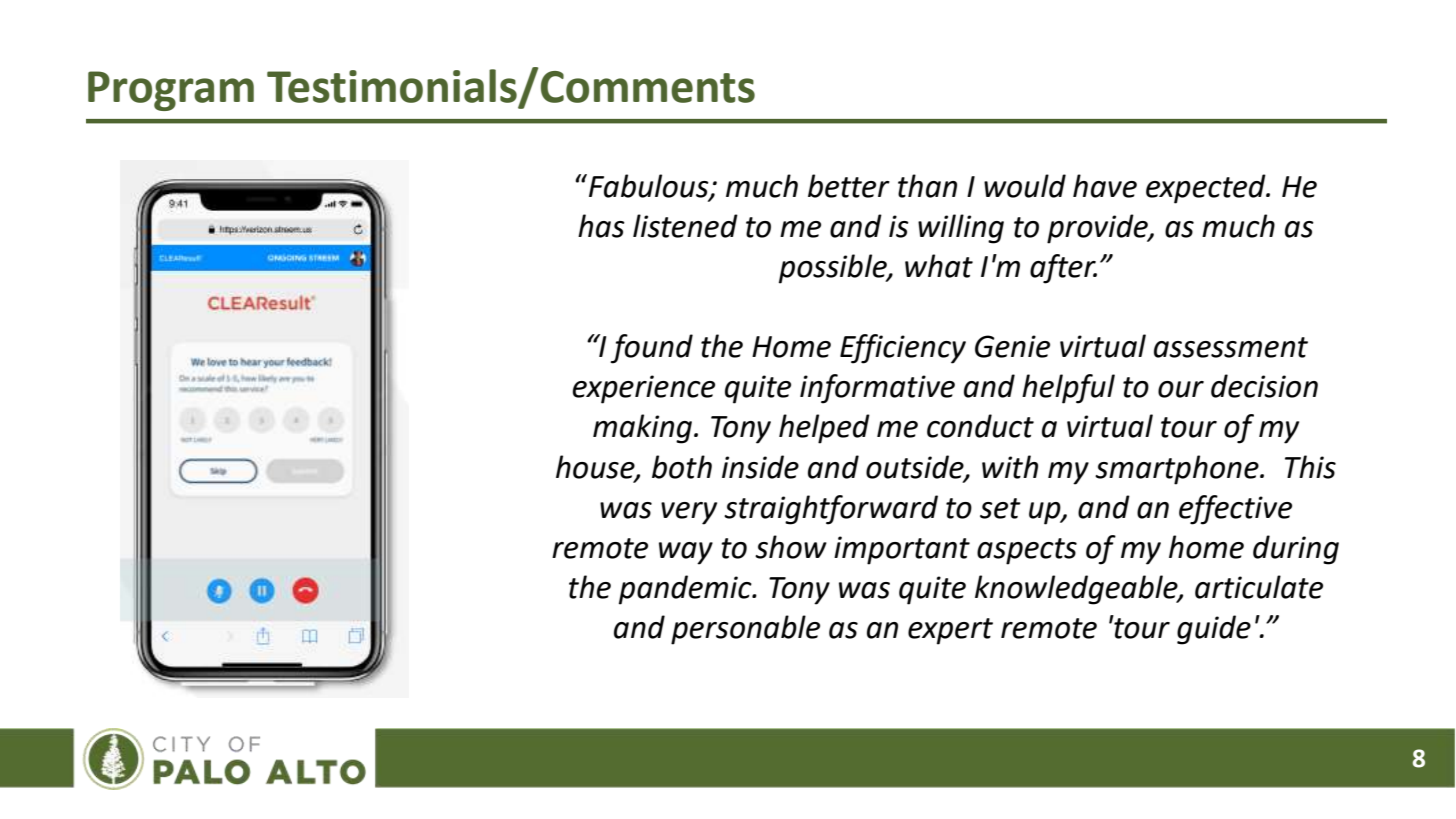 Image resolution: width=1456 pixels, height=819 pixels. What do you see at coordinates (171, 91) in the screenshot?
I see `Program` at bounding box center [171, 91].
